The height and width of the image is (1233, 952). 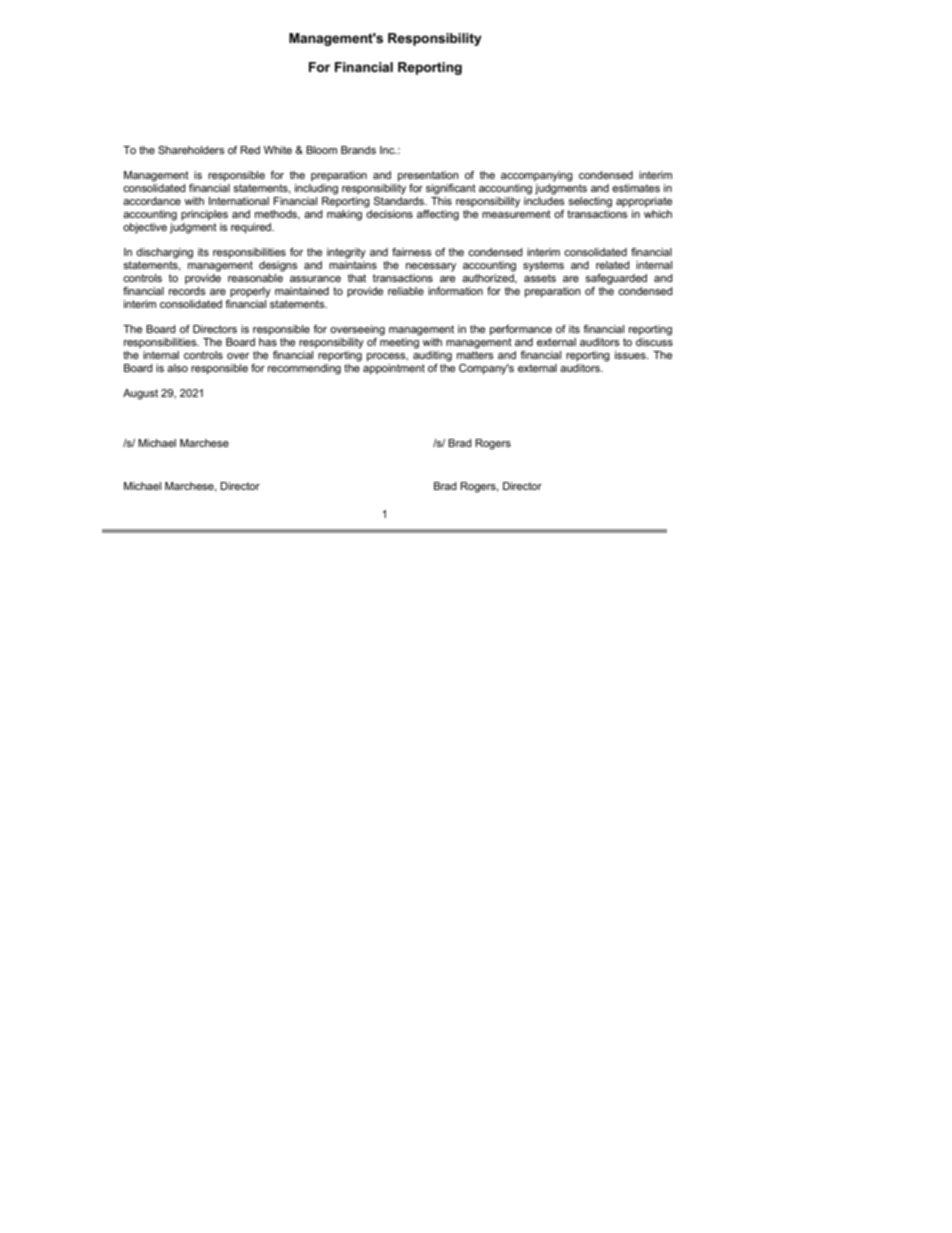 What do you see at coordinates (654, 340) in the image?
I see `discuss` at bounding box center [654, 340].
